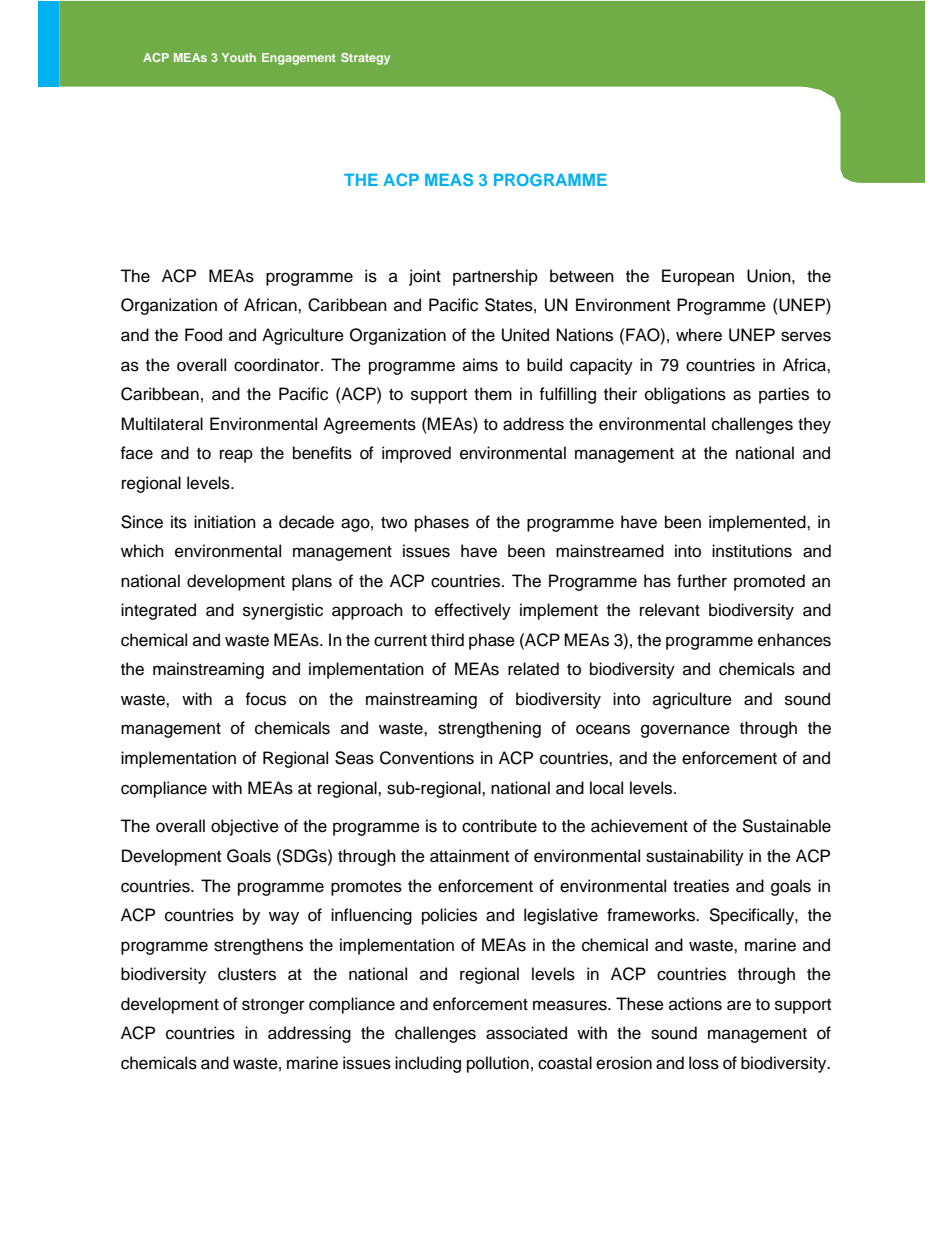 The height and width of the page is (1233, 952). Describe the element at coordinates (365, 59) in the page. I see `Strategy` at that location.
